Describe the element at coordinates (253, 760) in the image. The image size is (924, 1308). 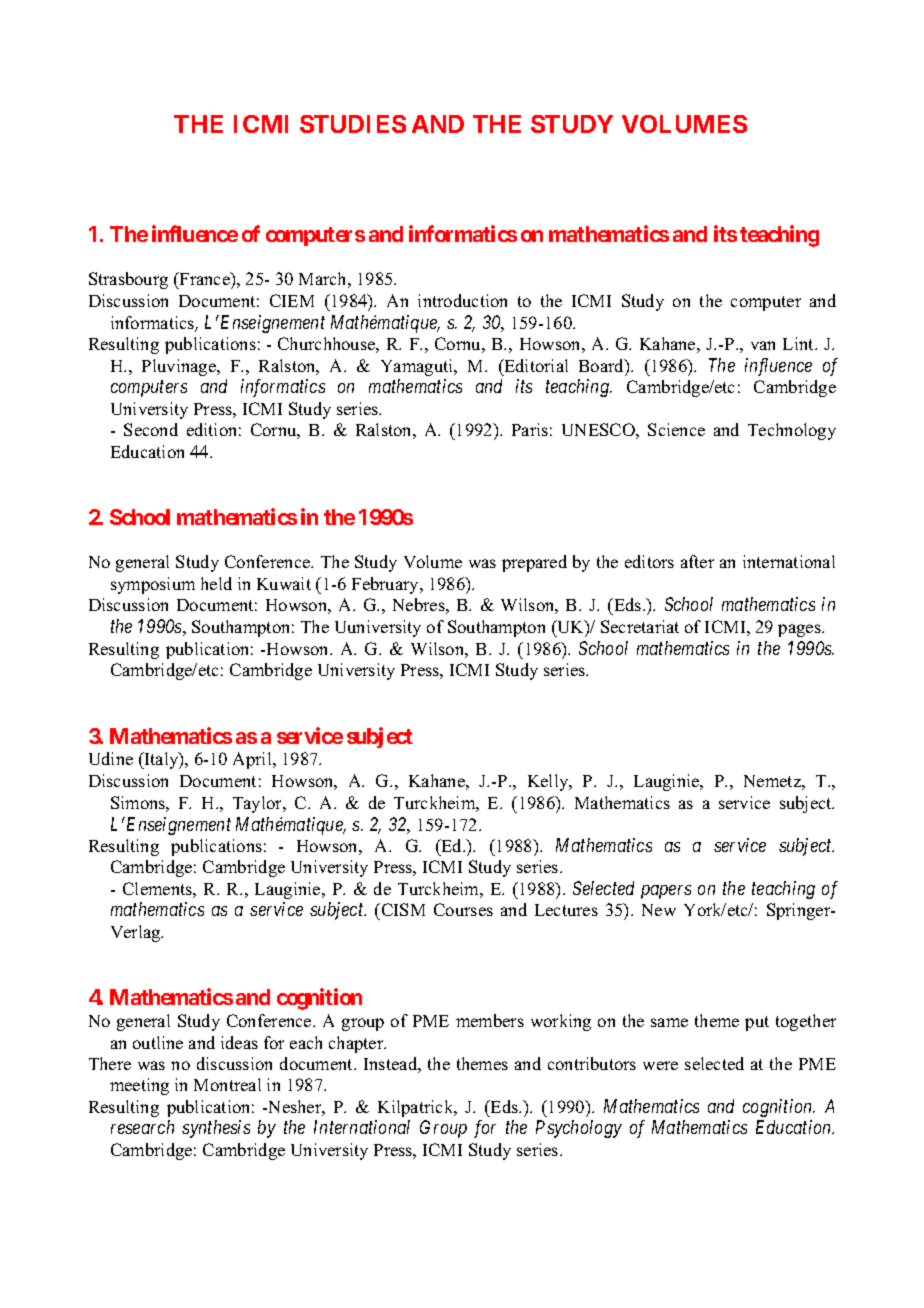
I see `April` at that location.
